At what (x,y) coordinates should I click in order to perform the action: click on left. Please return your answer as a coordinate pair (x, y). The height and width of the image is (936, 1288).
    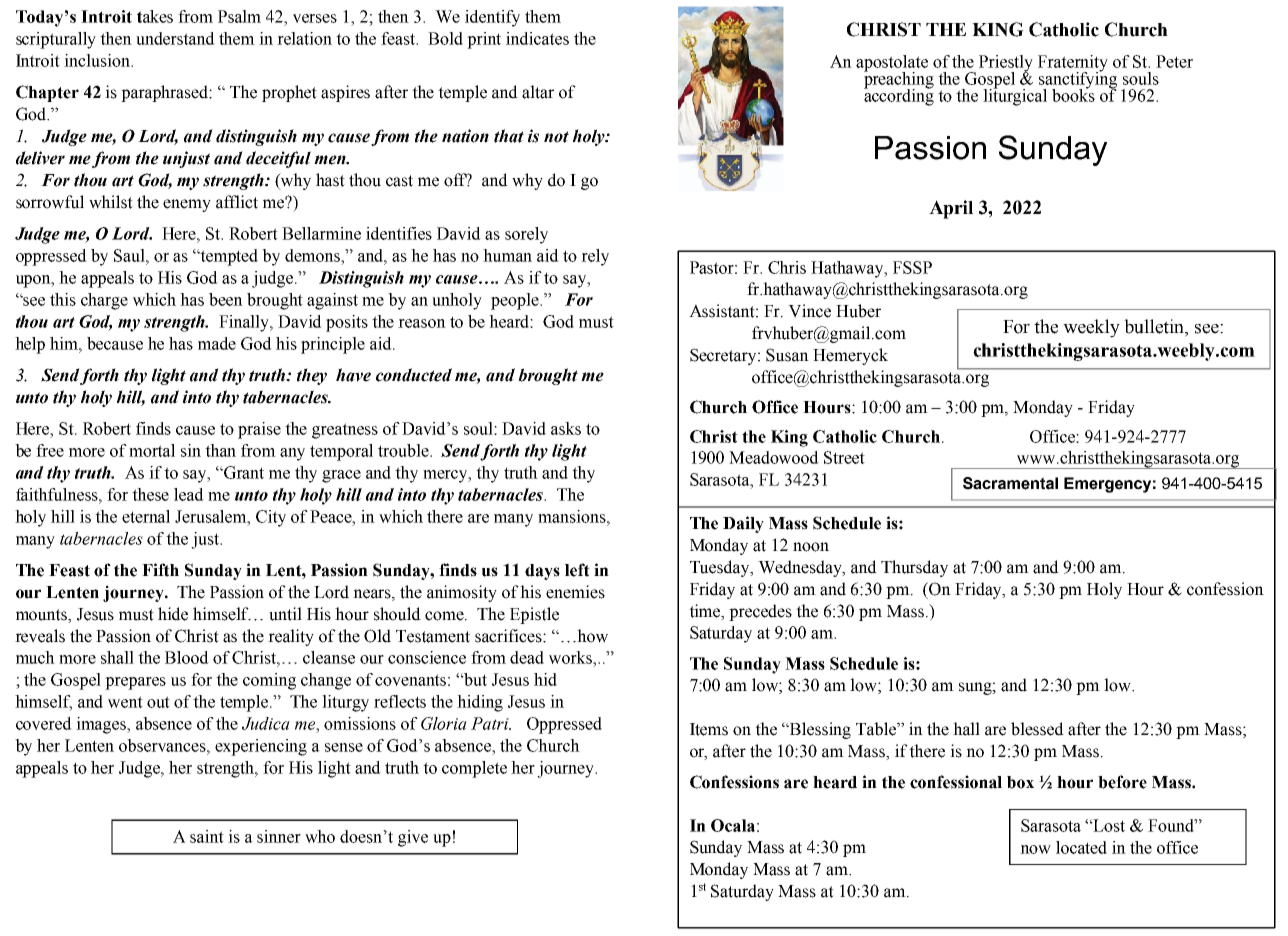
    Looking at the image, I should click on (577, 570).
